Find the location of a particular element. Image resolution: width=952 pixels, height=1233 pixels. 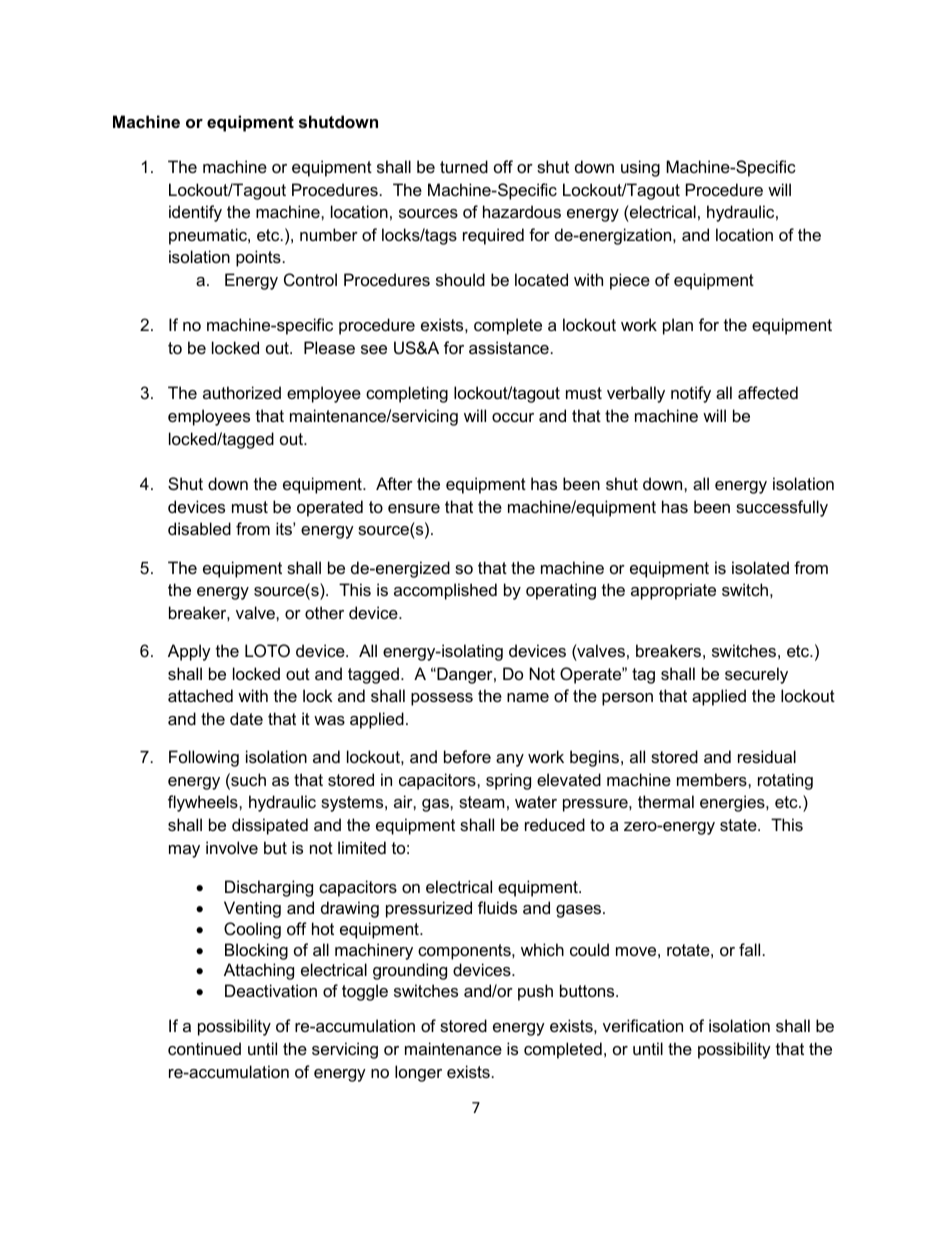

longer is located at coordinates (418, 1073).
